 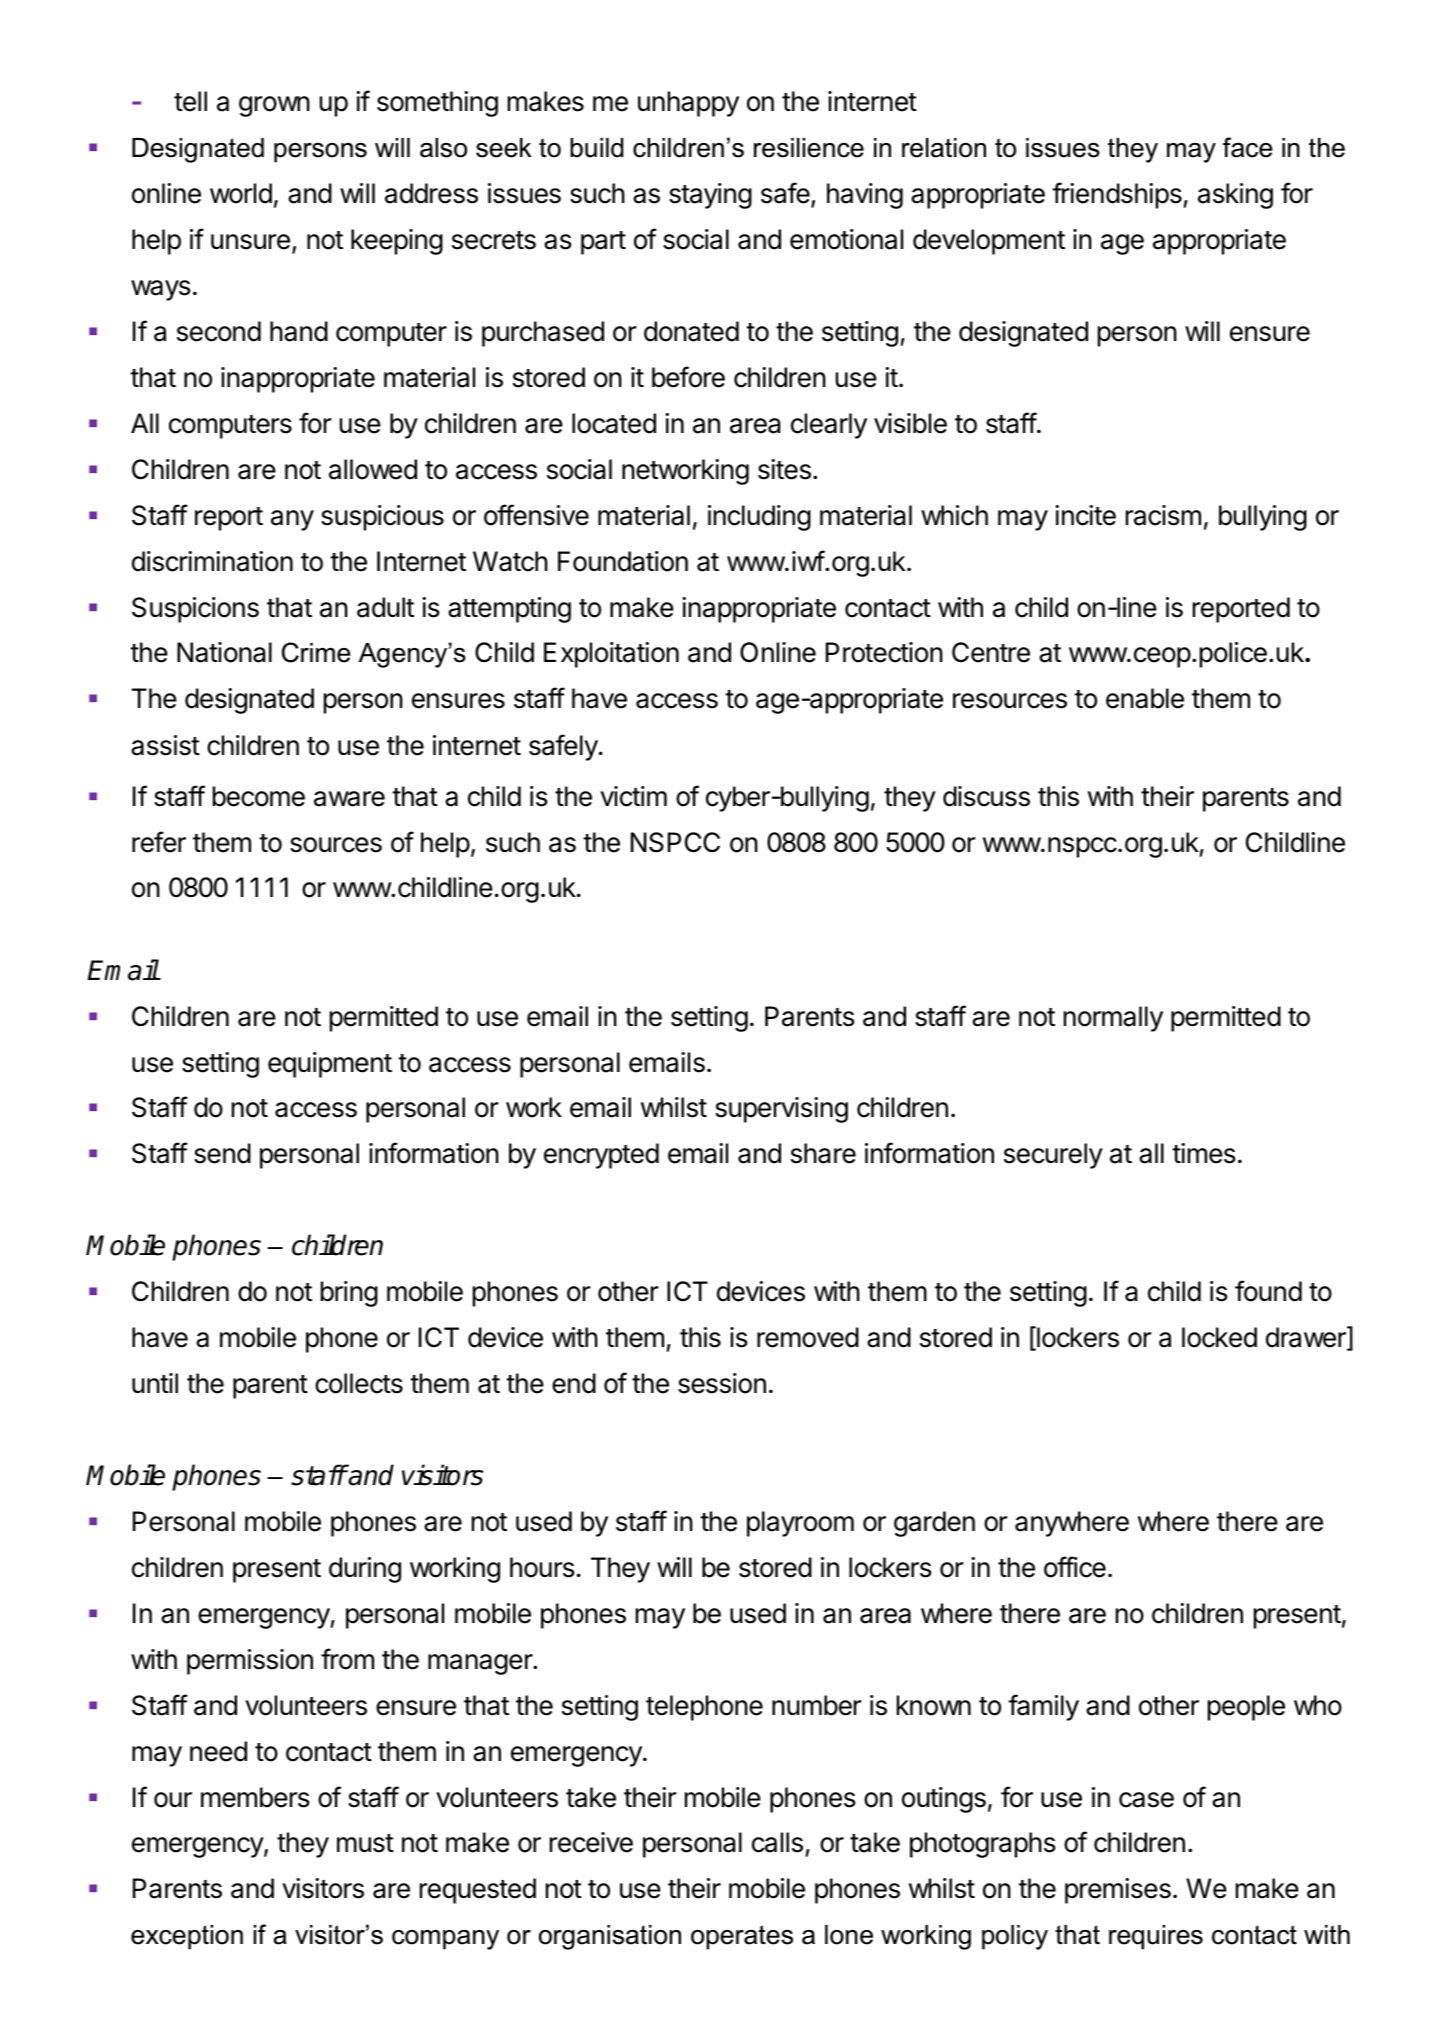 What do you see at coordinates (330, 1065) in the image?
I see `equipment` at bounding box center [330, 1065].
